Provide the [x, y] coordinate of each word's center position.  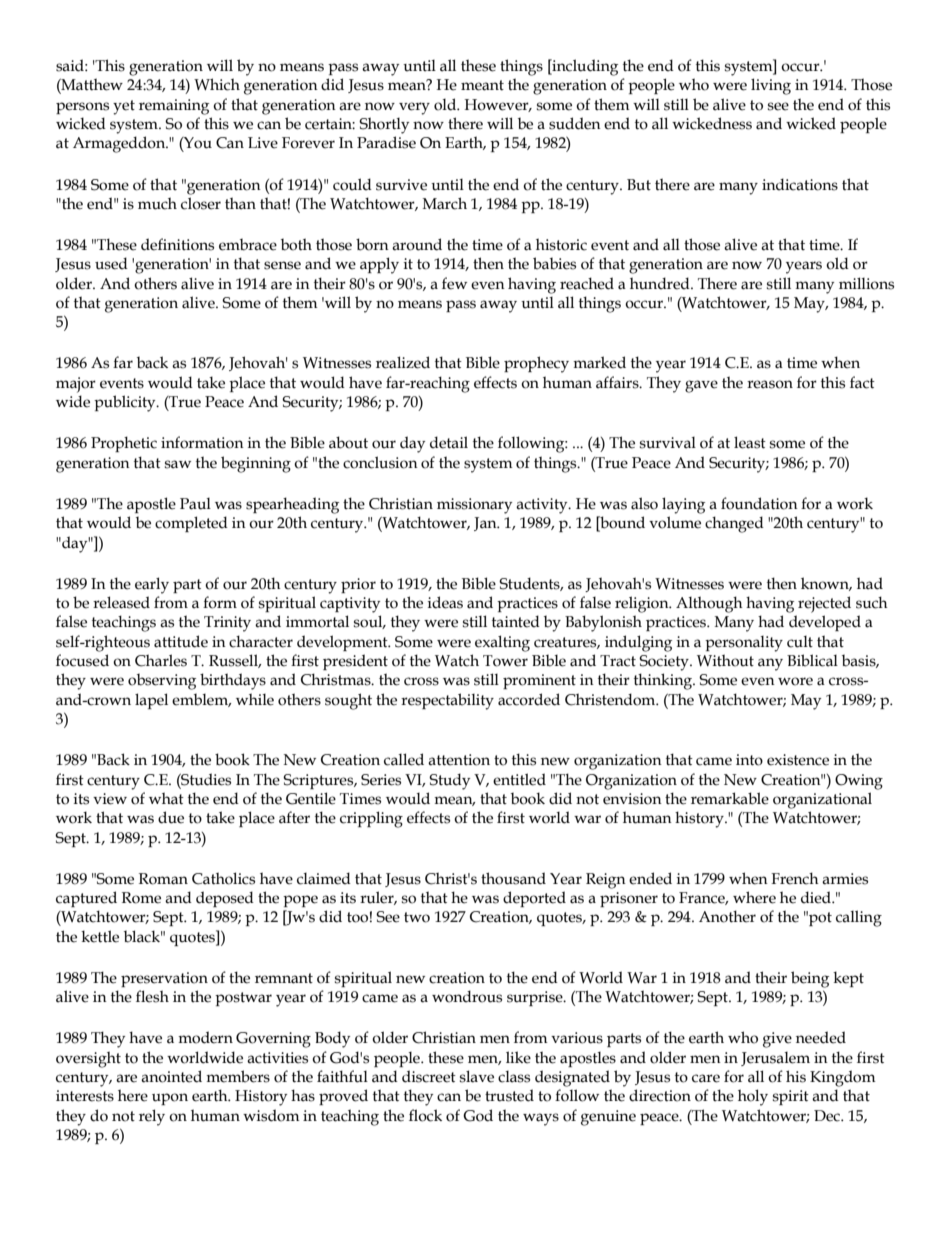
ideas [445, 602]
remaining [174, 107]
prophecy [536, 364]
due [171, 817]
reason [770, 384]
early [152, 585]
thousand [513, 878]
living [771, 86]
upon [170, 1099]
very [414, 108]
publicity [126, 403]
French [795, 878]
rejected [824, 604]
